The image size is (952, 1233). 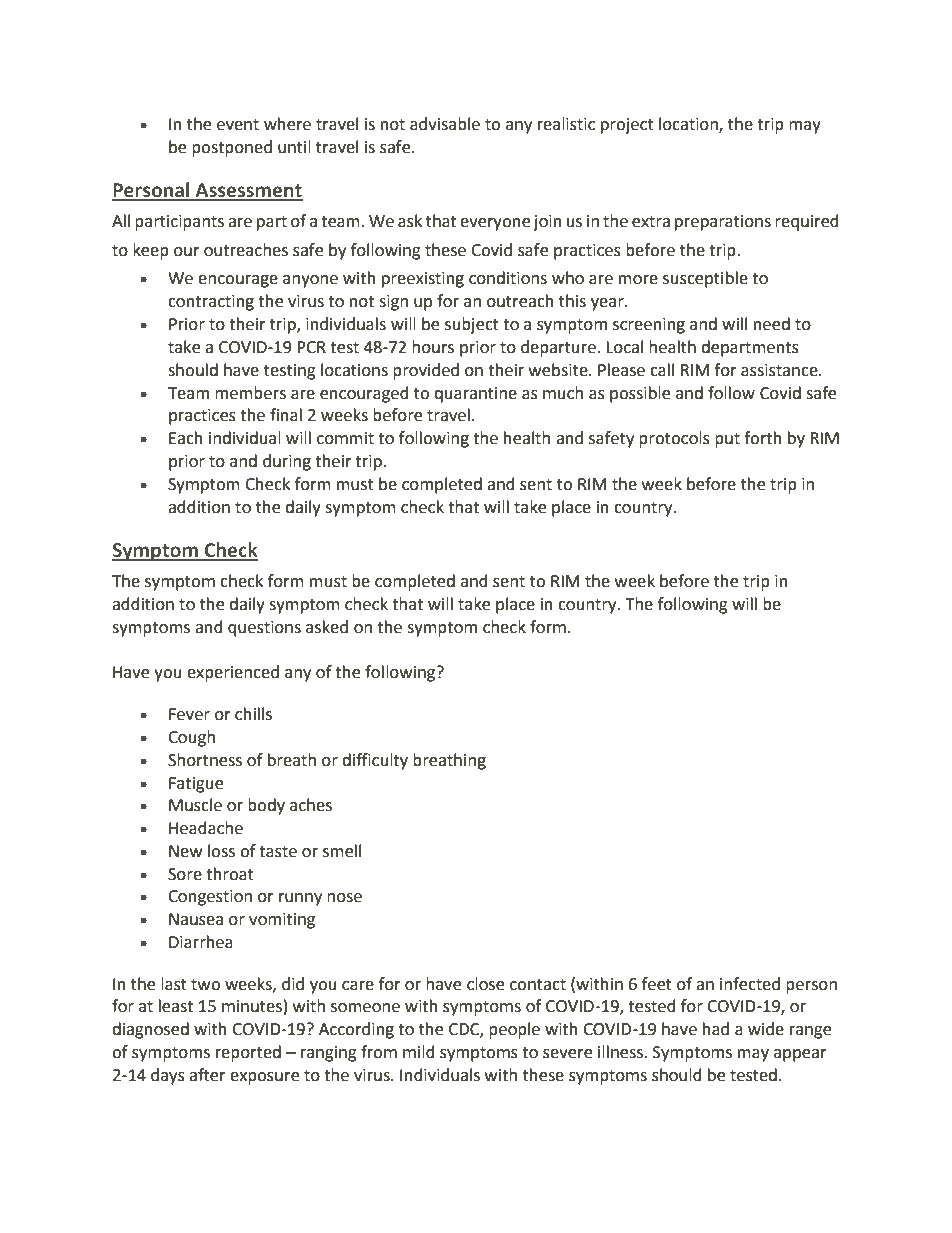 I want to click on difficulty, so click(x=375, y=761).
